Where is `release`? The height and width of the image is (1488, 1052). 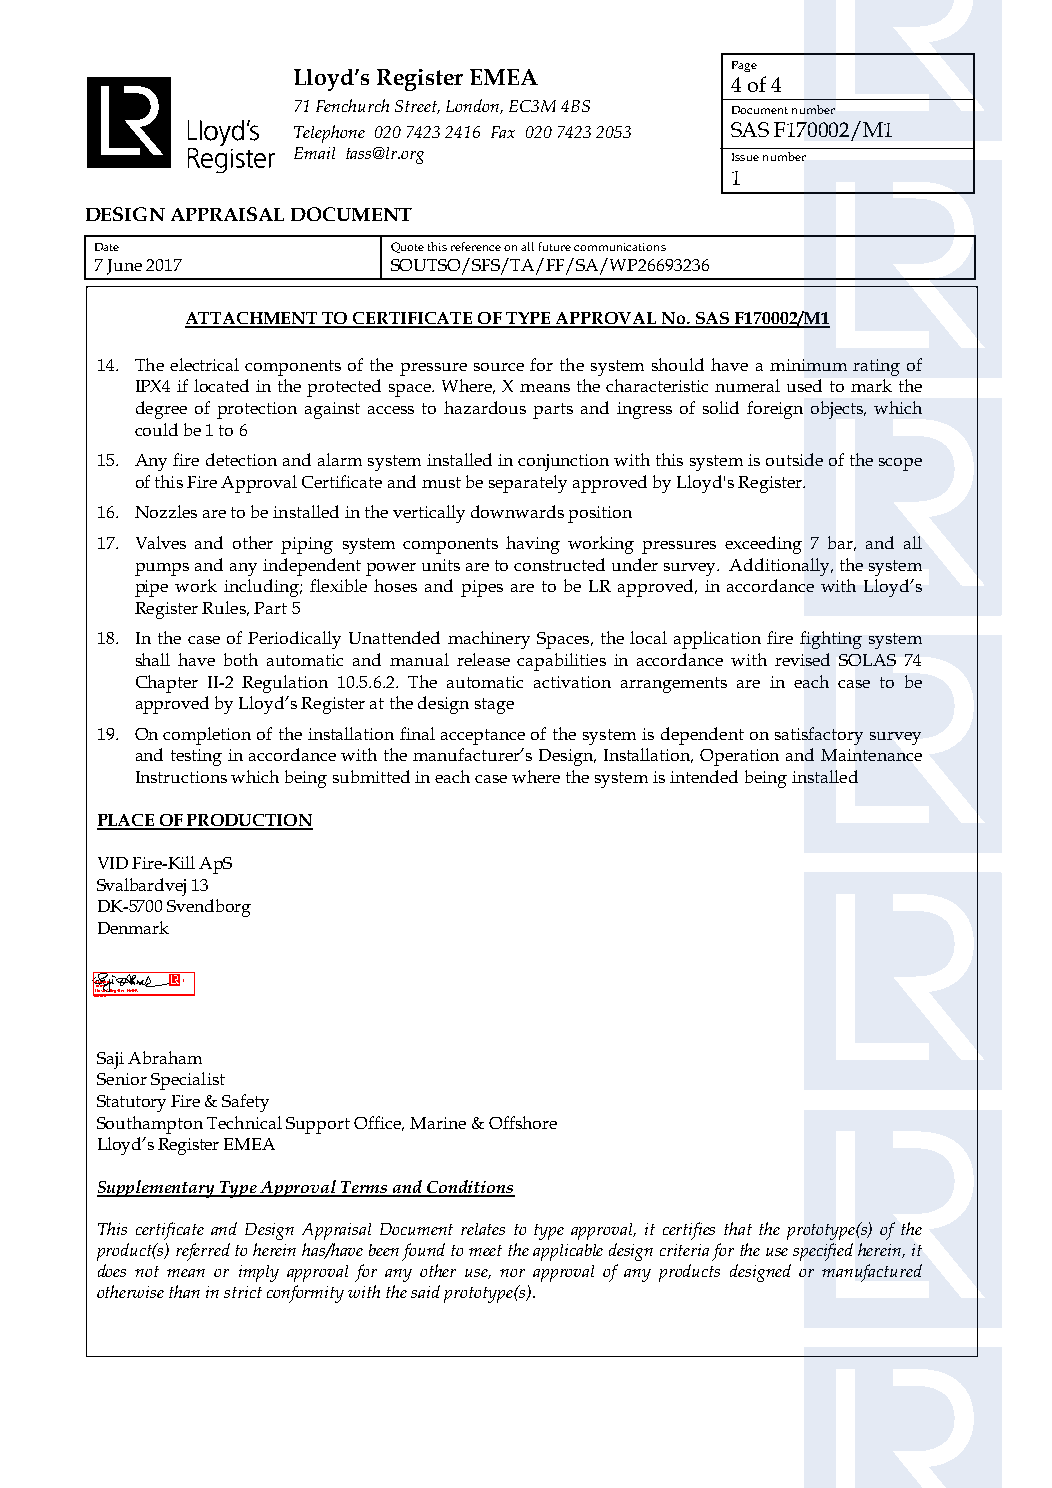 release is located at coordinates (483, 659).
